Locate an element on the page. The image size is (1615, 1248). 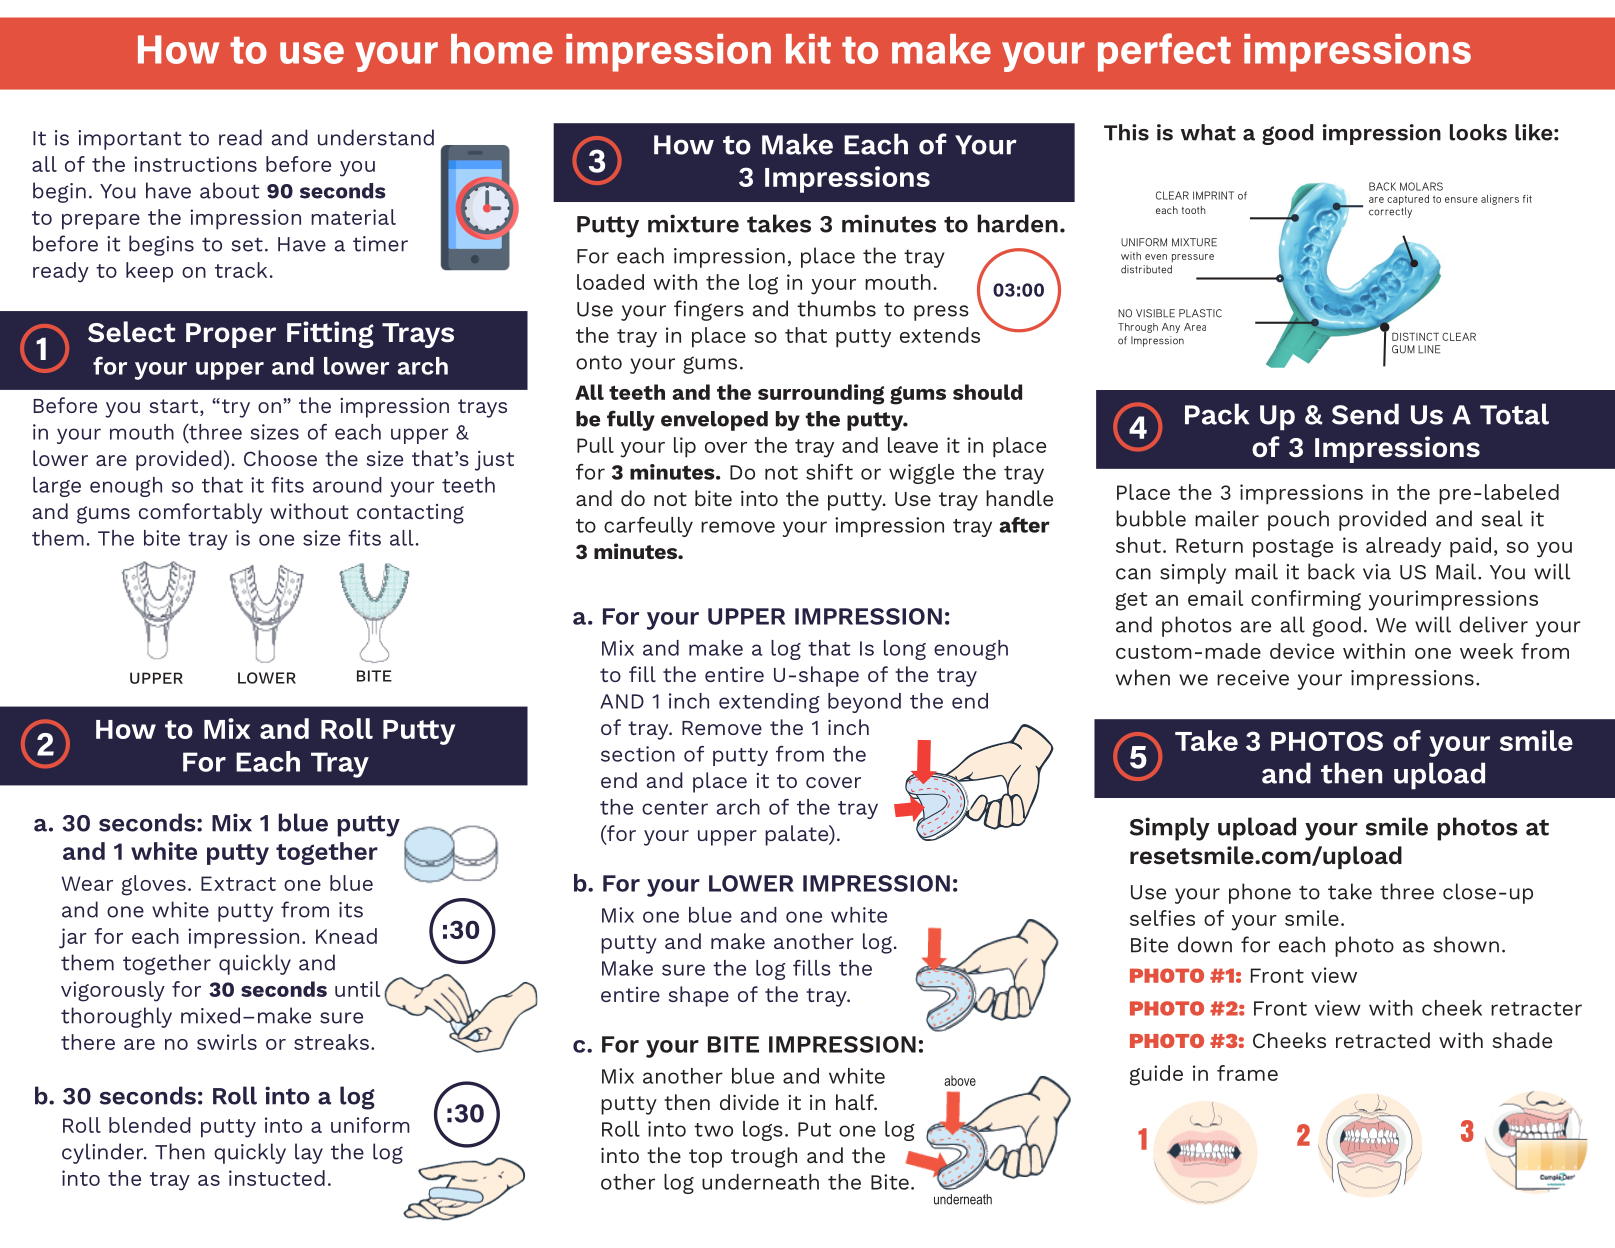
kit is located at coordinates (808, 49).
